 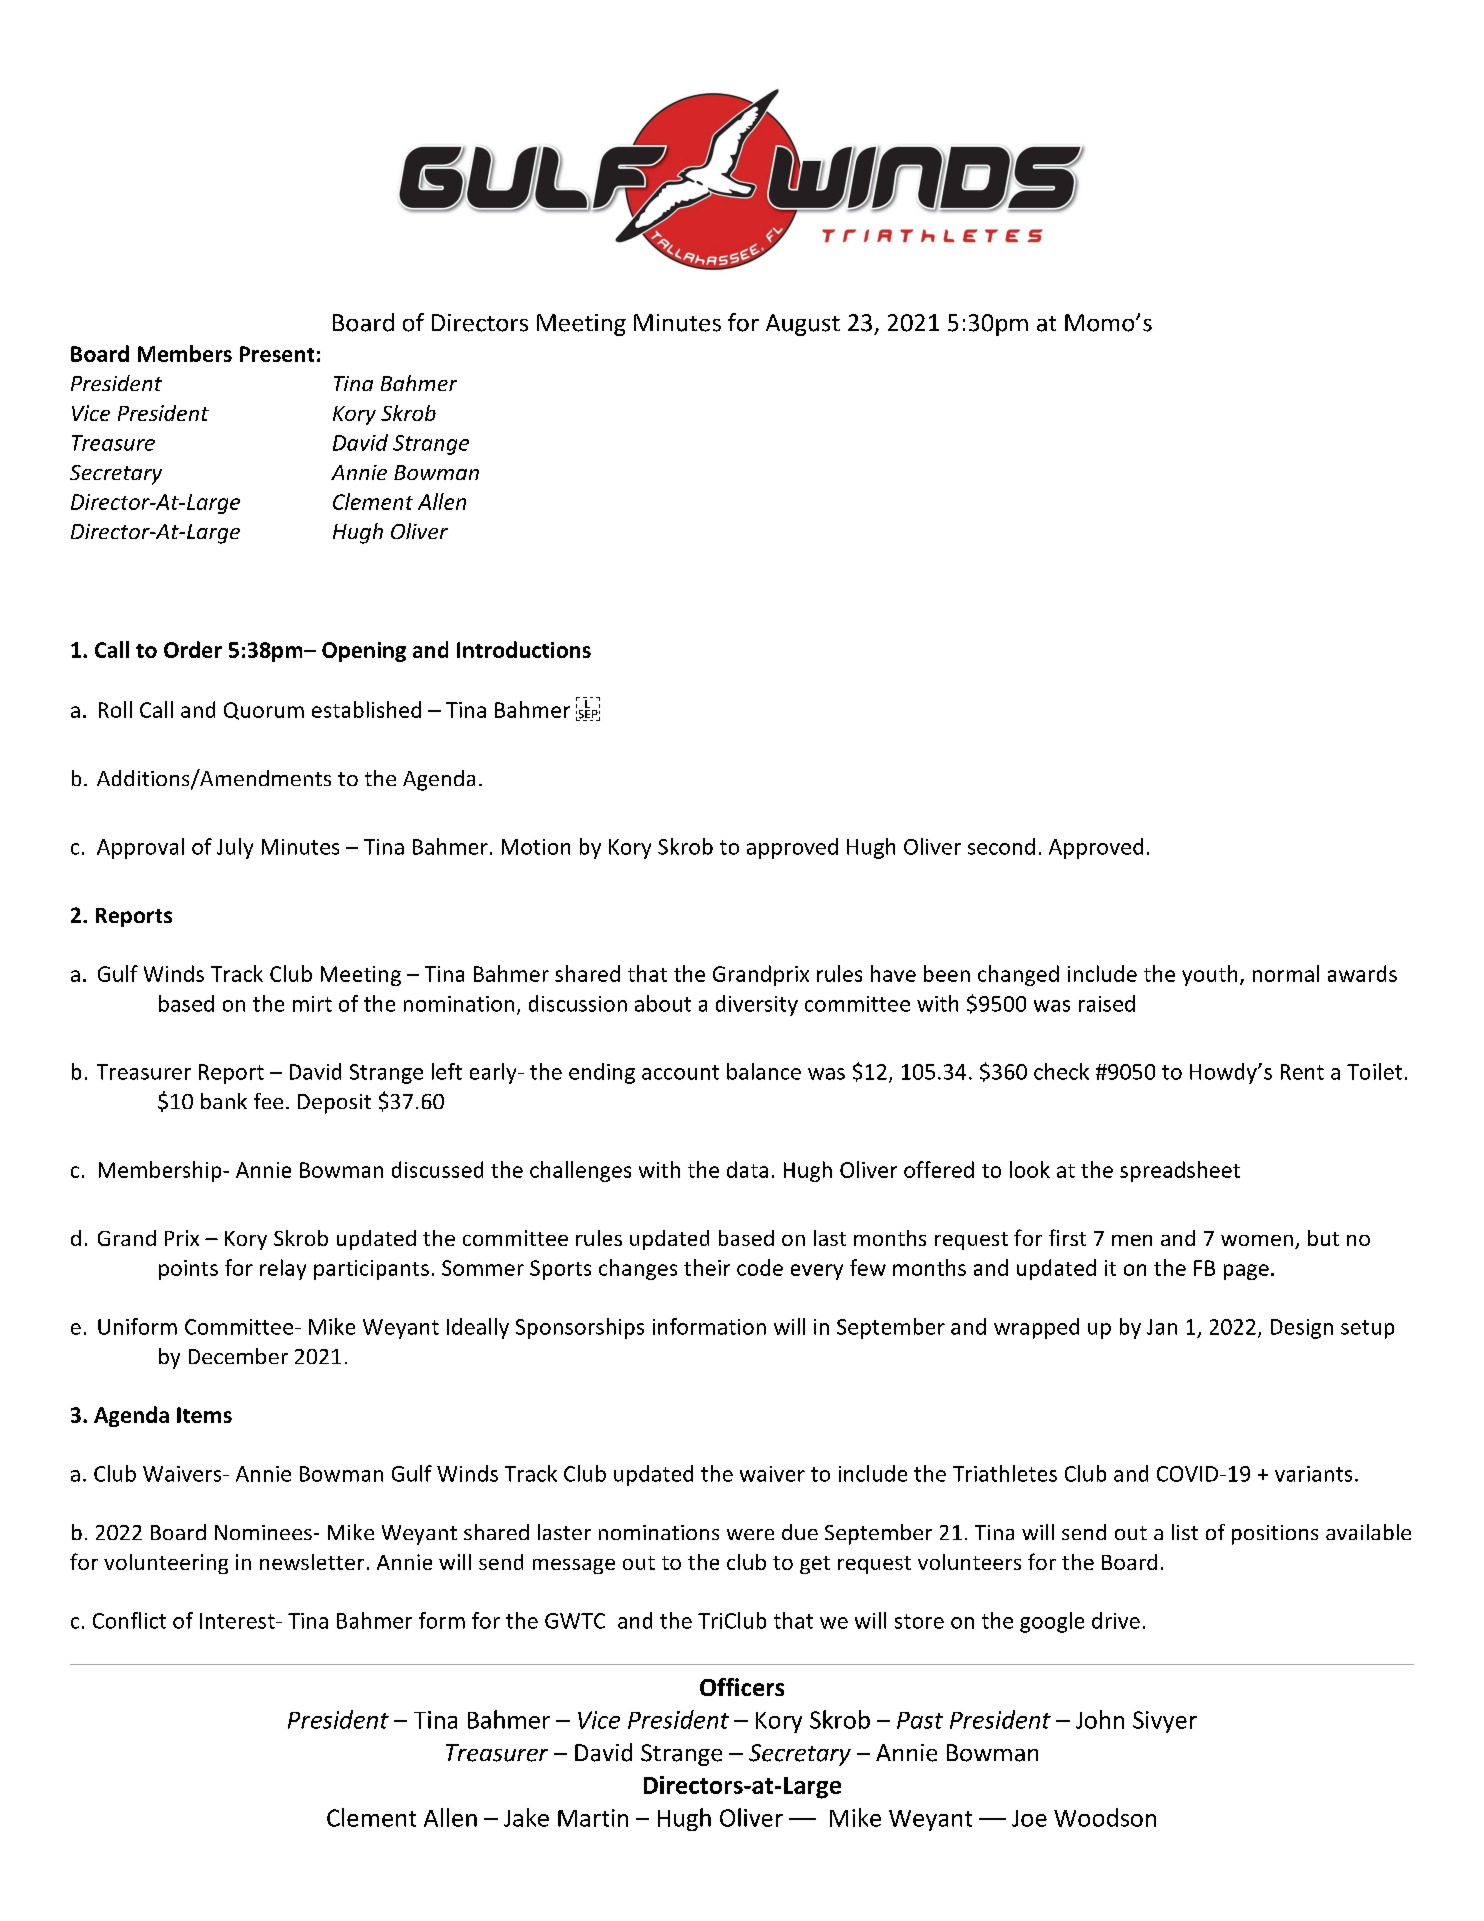 What do you see at coordinates (193, 649) in the screenshot?
I see `Order` at bounding box center [193, 649].
